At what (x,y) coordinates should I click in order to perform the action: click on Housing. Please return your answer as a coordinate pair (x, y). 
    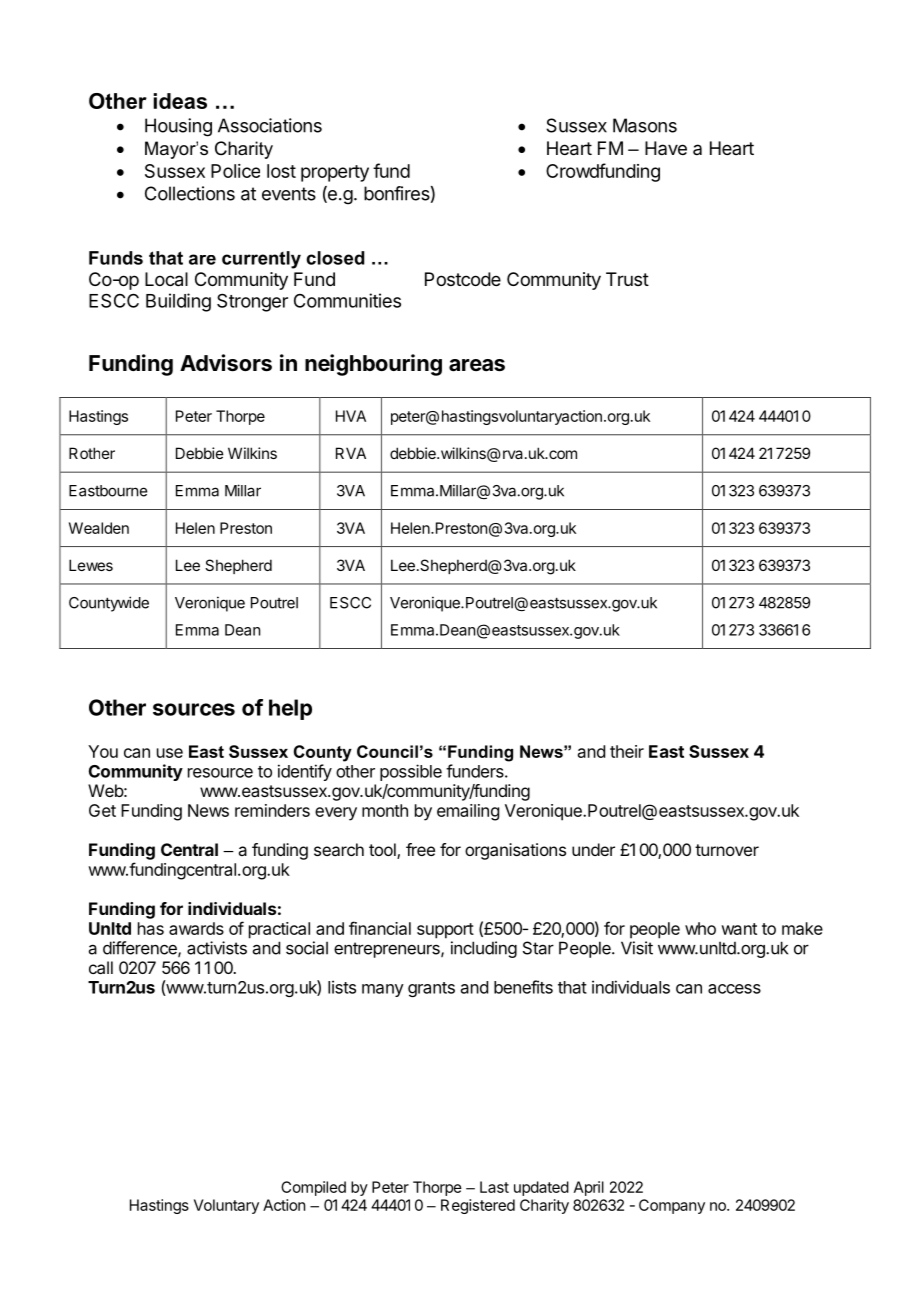
    Looking at the image, I should click on (178, 127).
